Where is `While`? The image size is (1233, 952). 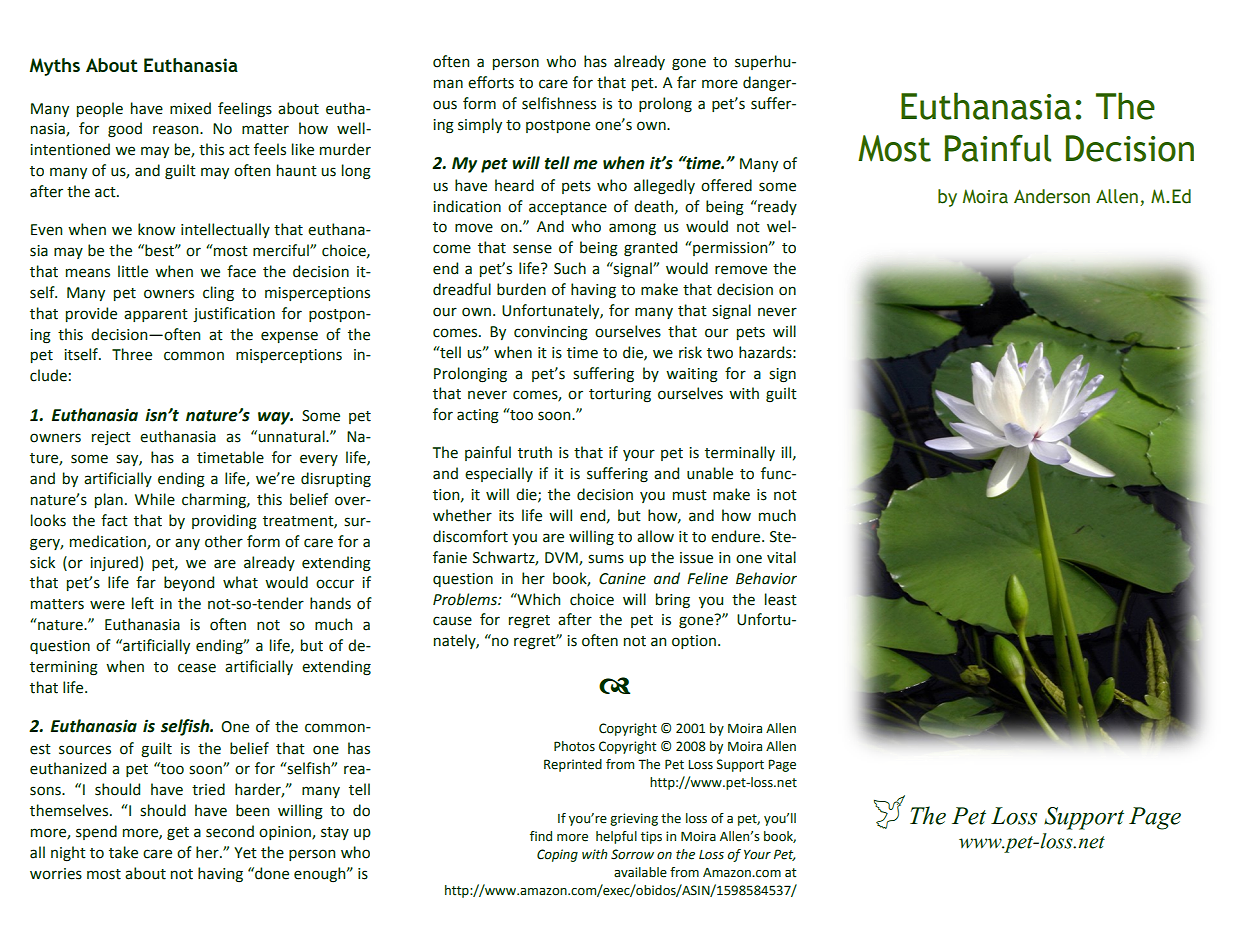 While is located at coordinates (155, 499).
